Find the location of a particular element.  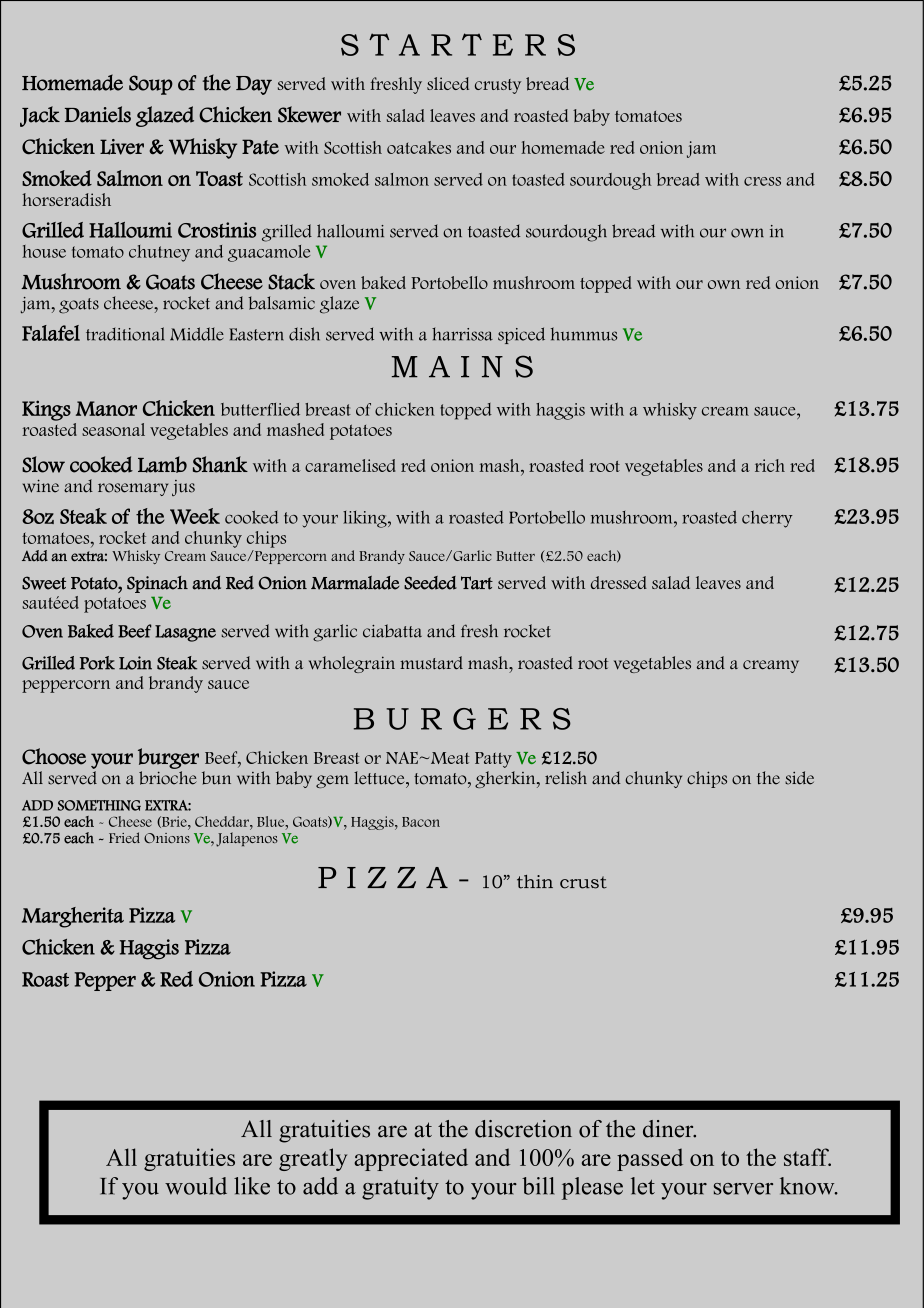

Lamb is located at coordinates (162, 464).
